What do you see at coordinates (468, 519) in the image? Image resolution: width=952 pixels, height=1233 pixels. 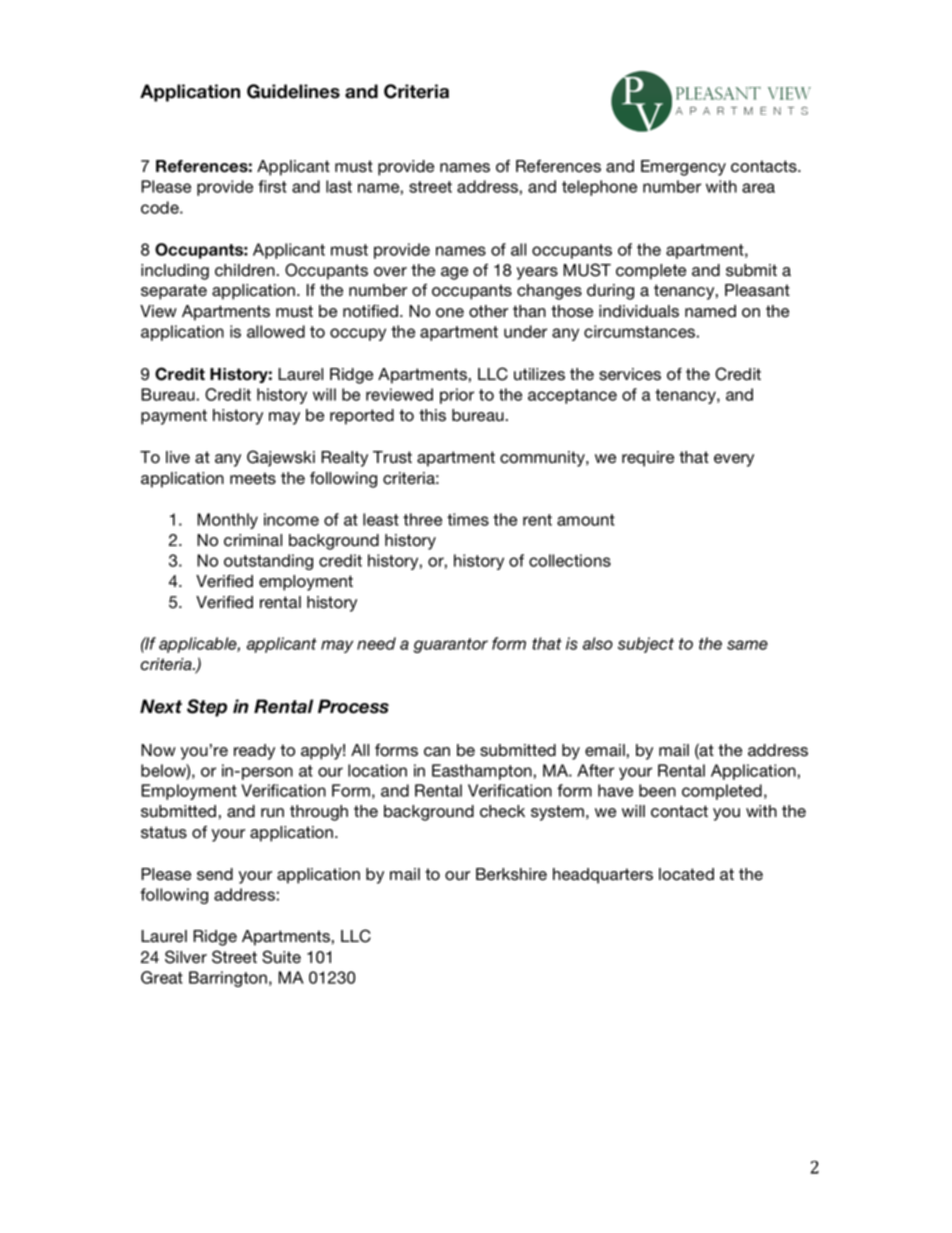 I see `times` at bounding box center [468, 519].
